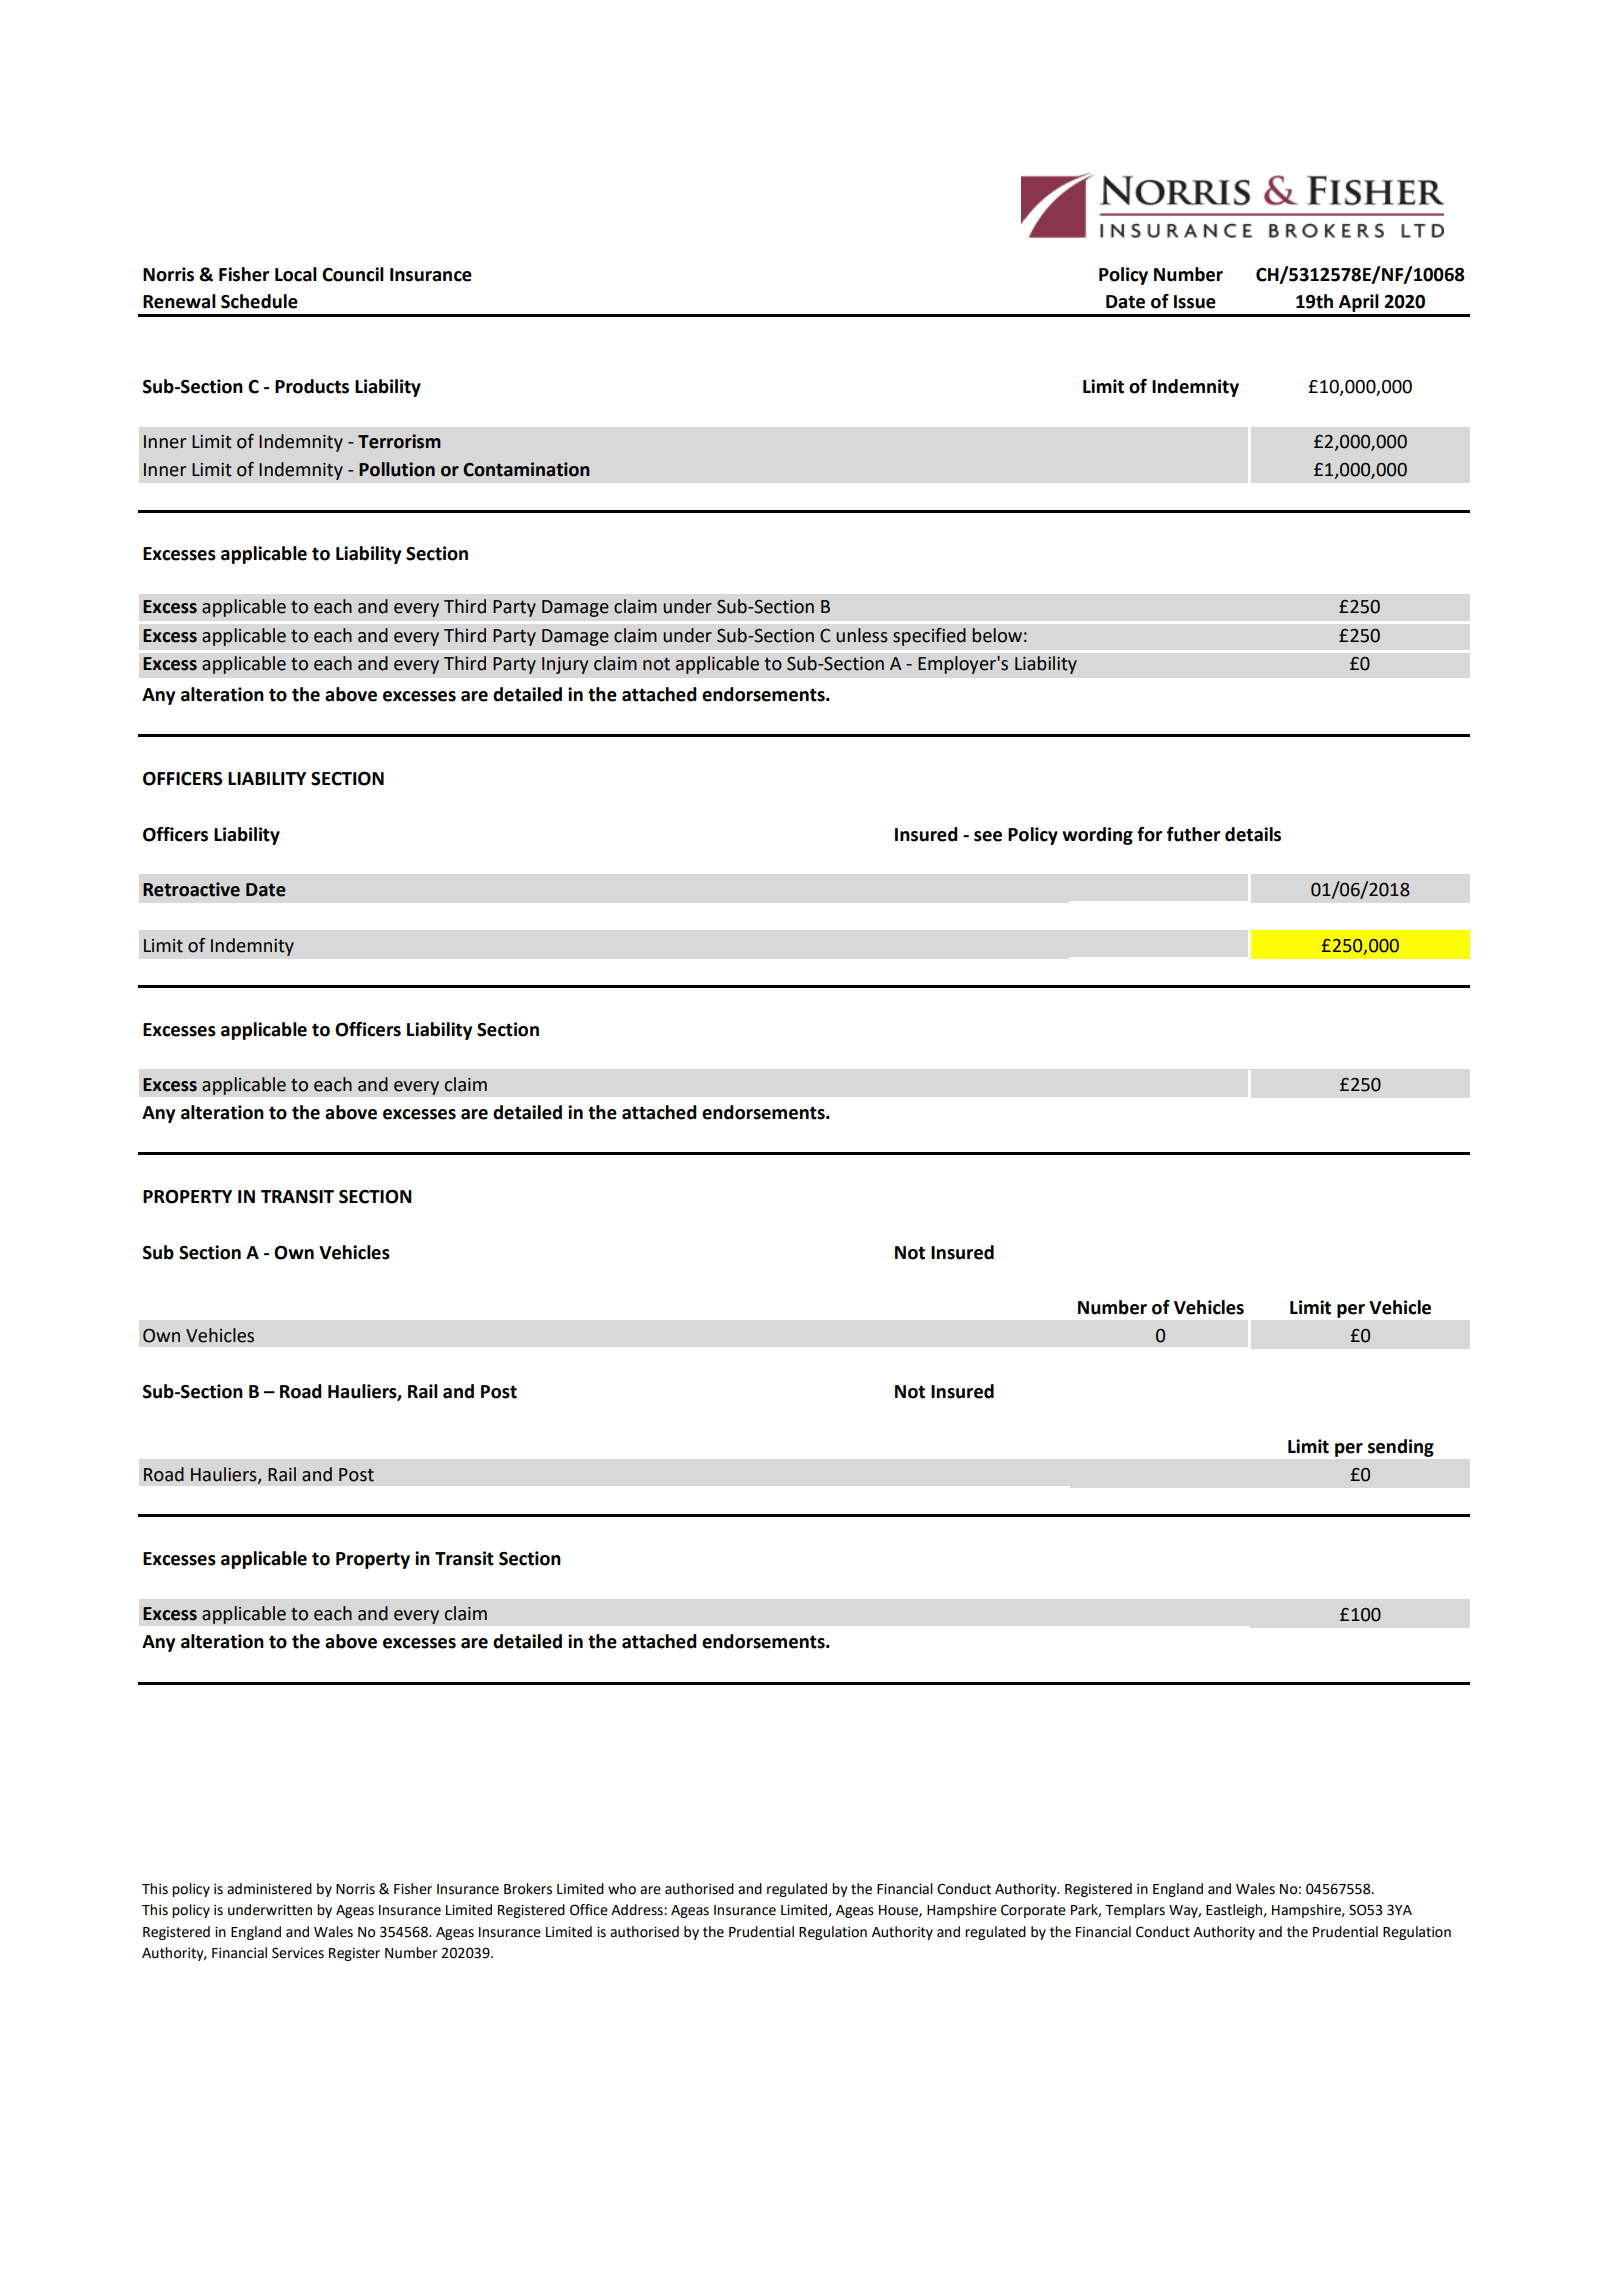  Describe the element at coordinates (1401, 1448) in the screenshot. I see `sending` at that location.
